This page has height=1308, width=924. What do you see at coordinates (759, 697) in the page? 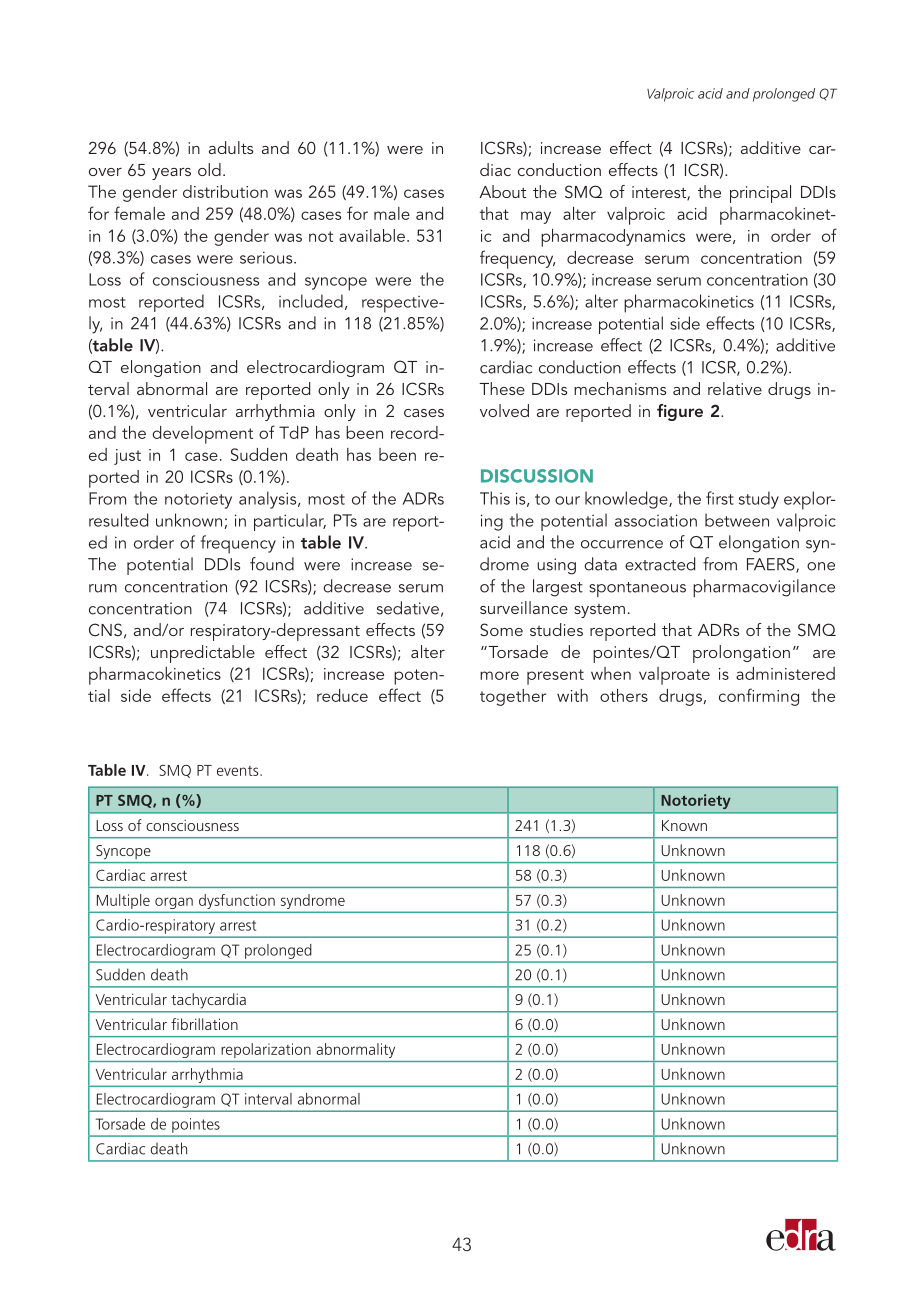
I see `confirming` at bounding box center [759, 697].
